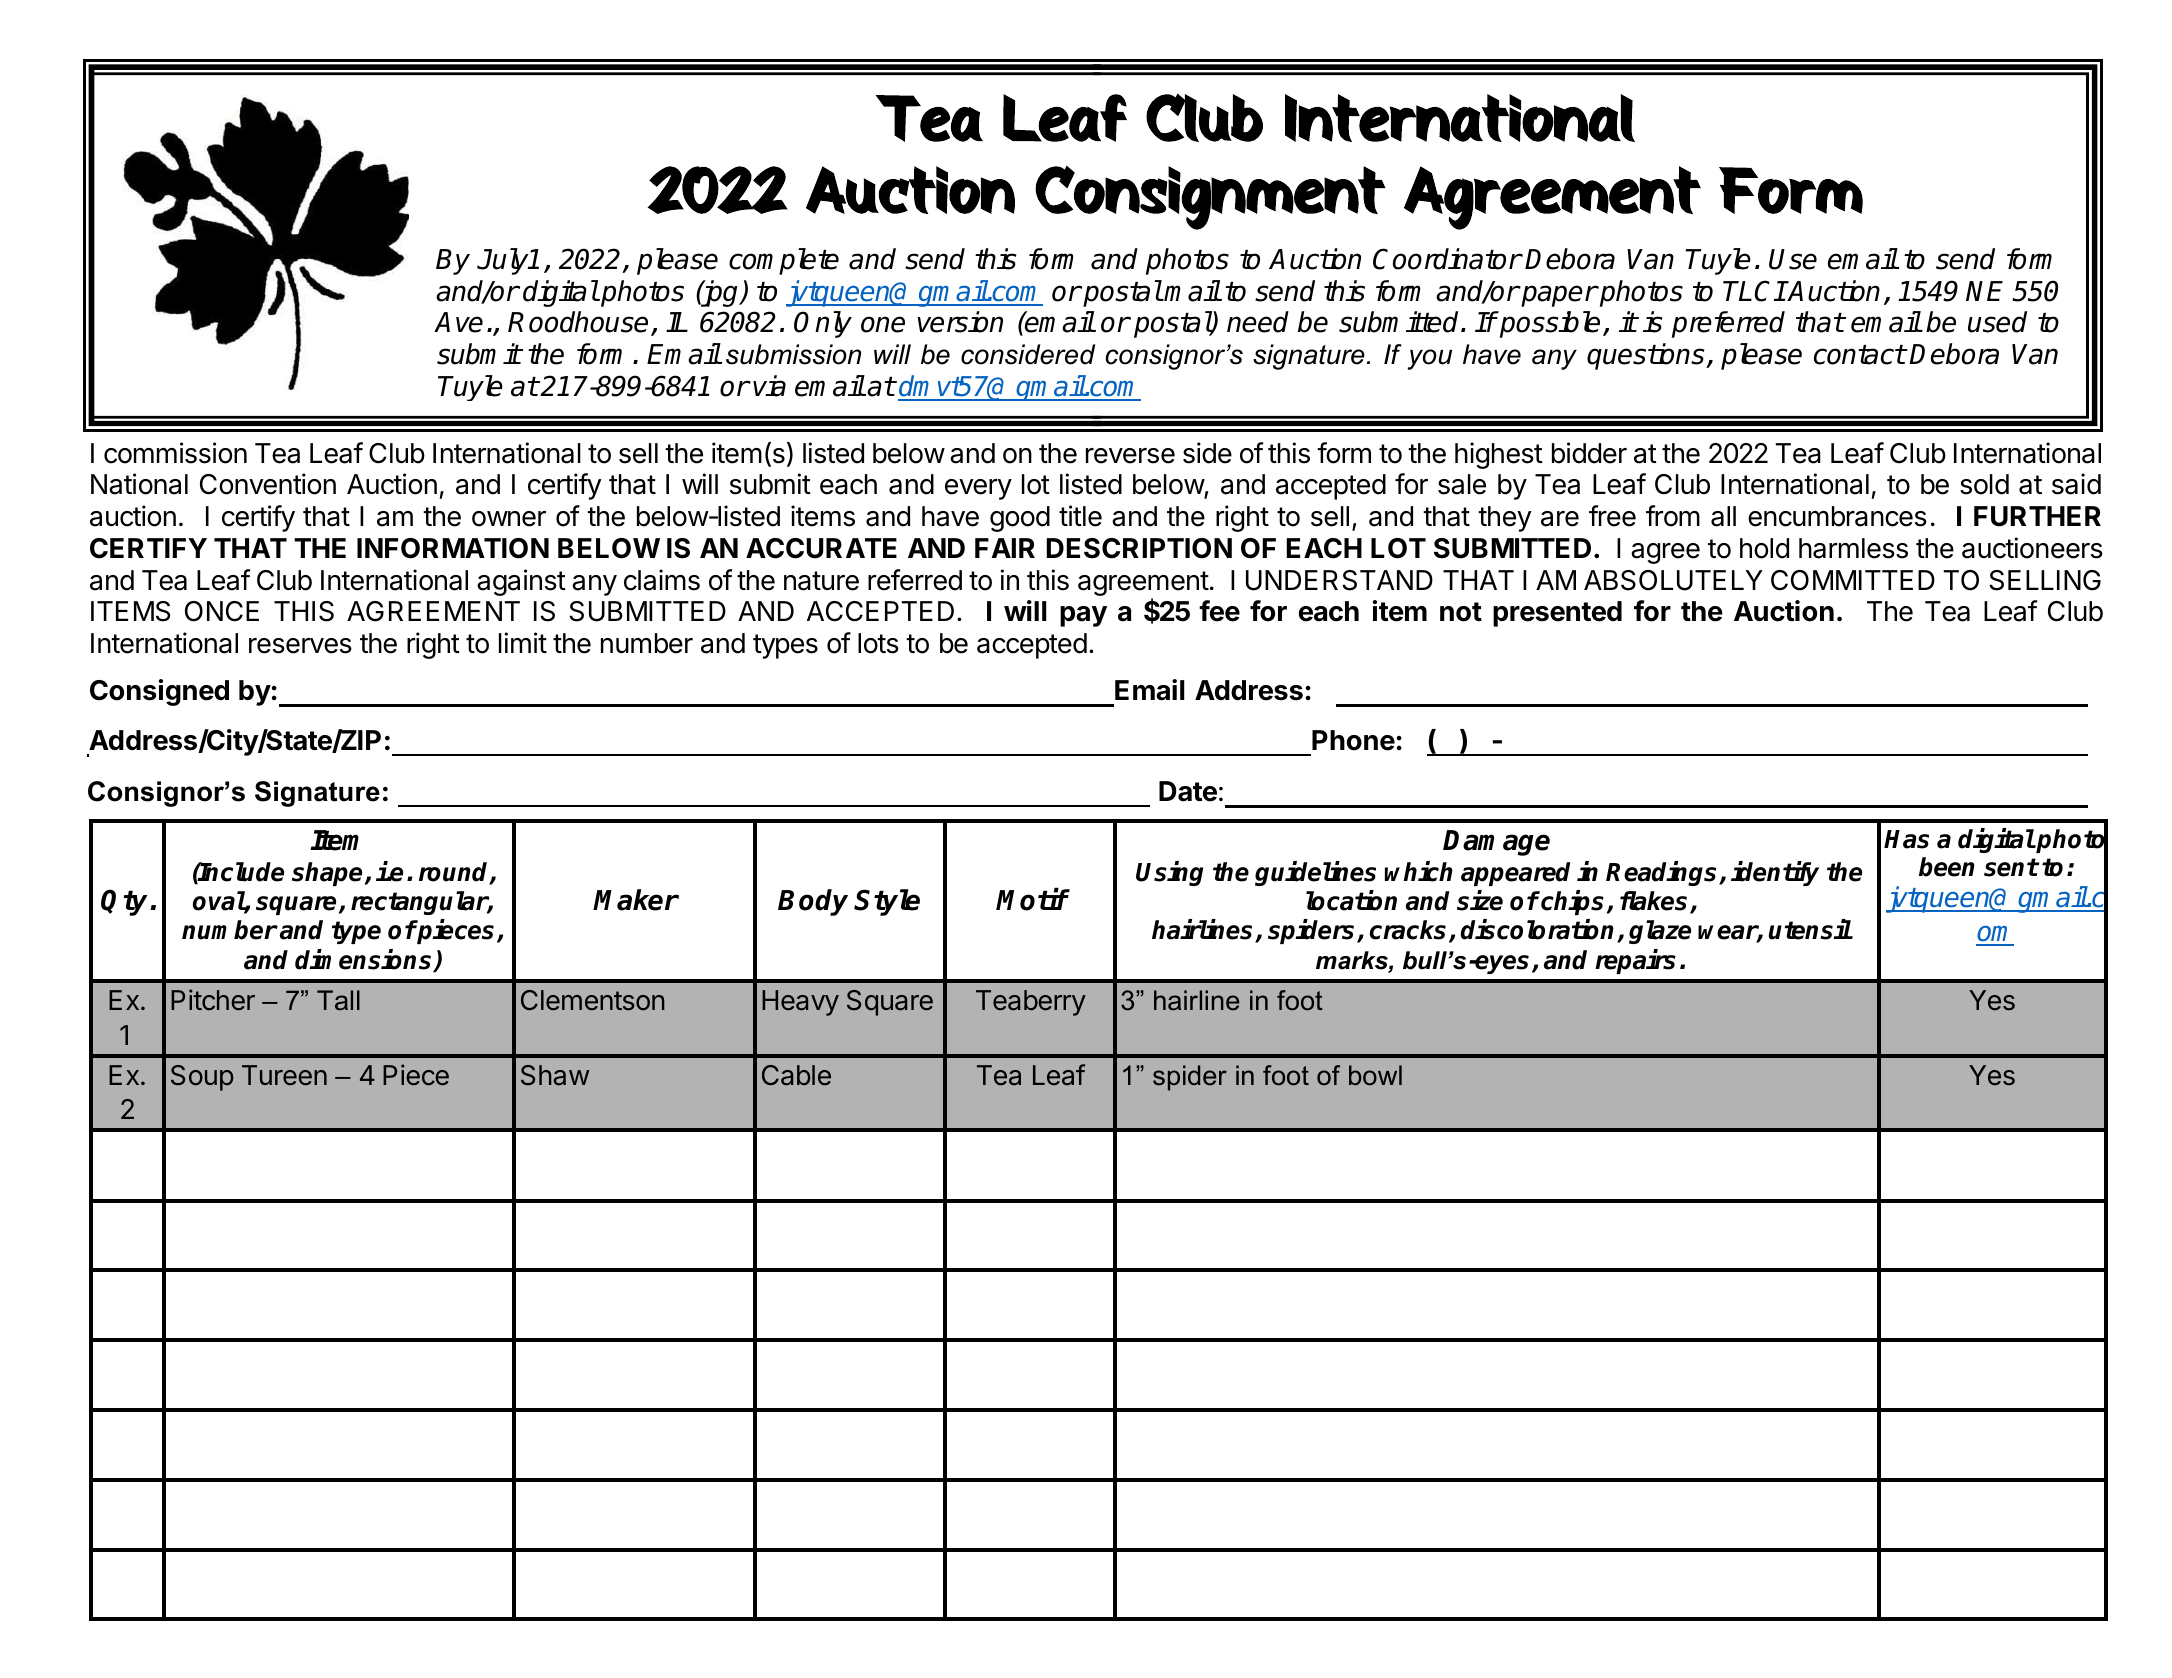 The width and height of the screenshot is (2172, 1678). I want to click on complete, so click(784, 261).
